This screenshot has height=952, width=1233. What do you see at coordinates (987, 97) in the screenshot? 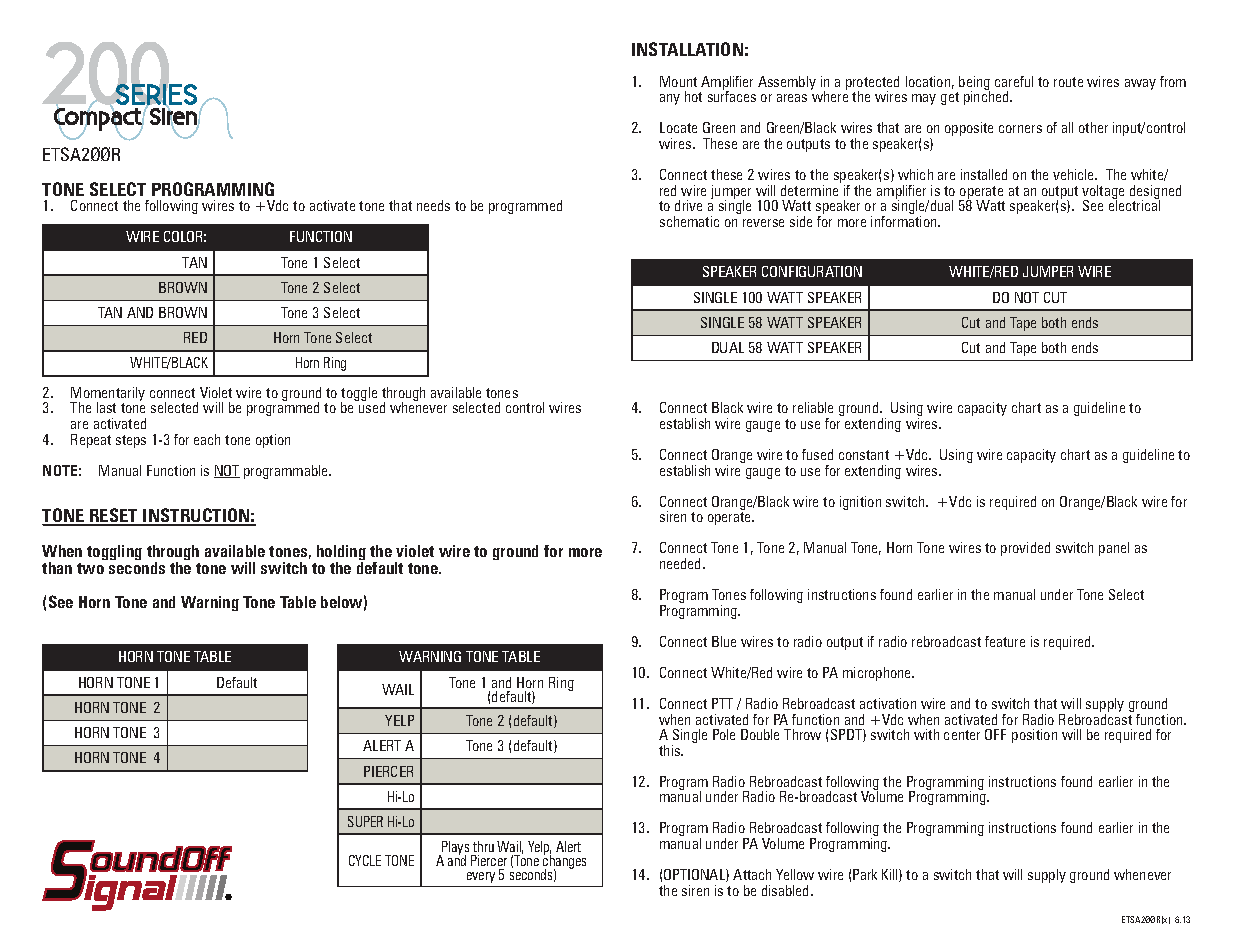
I see `pinched` at bounding box center [987, 97].
